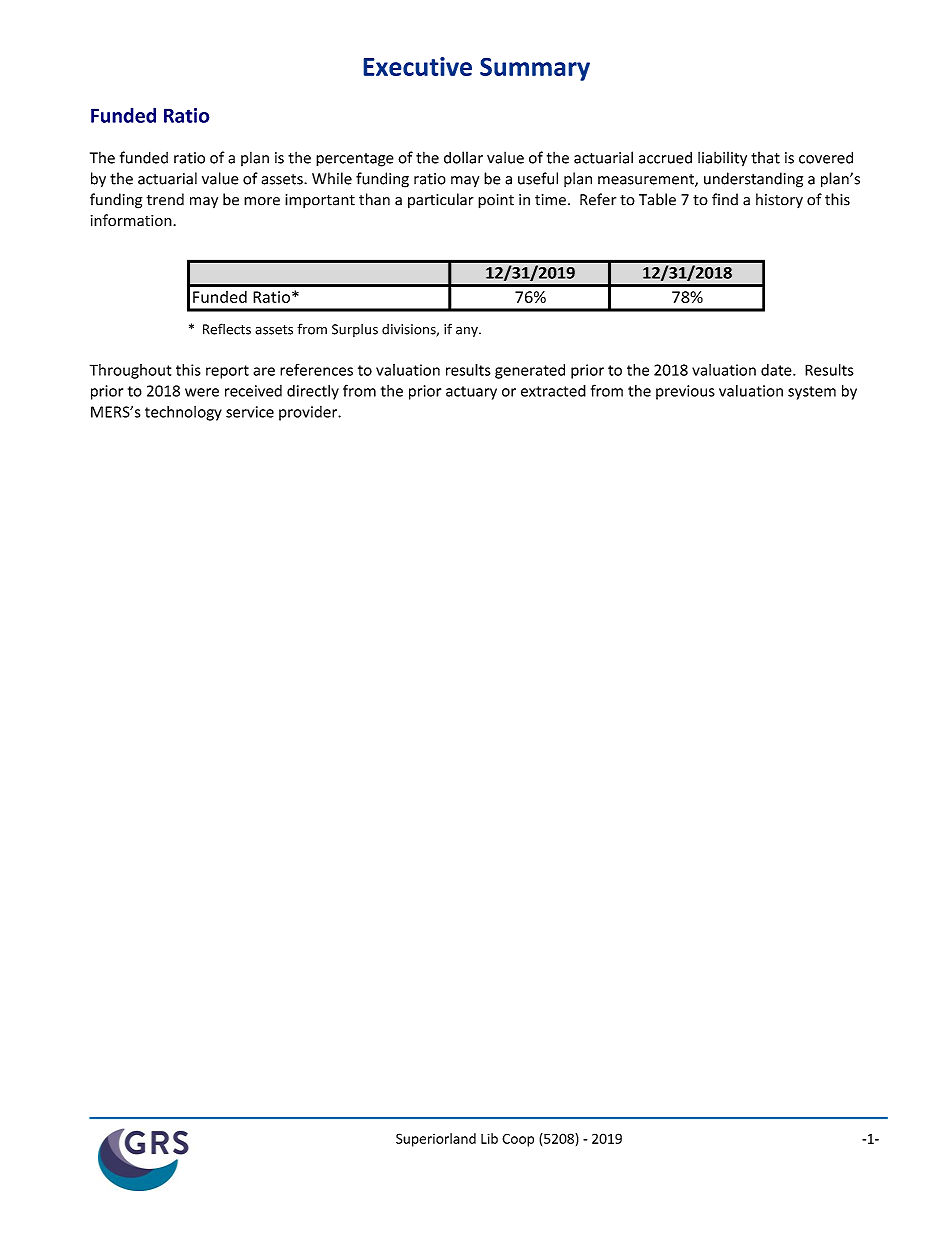 The width and height of the screenshot is (952, 1233). What do you see at coordinates (309, 413) in the screenshot?
I see `provider` at bounding box center [309, 413].
